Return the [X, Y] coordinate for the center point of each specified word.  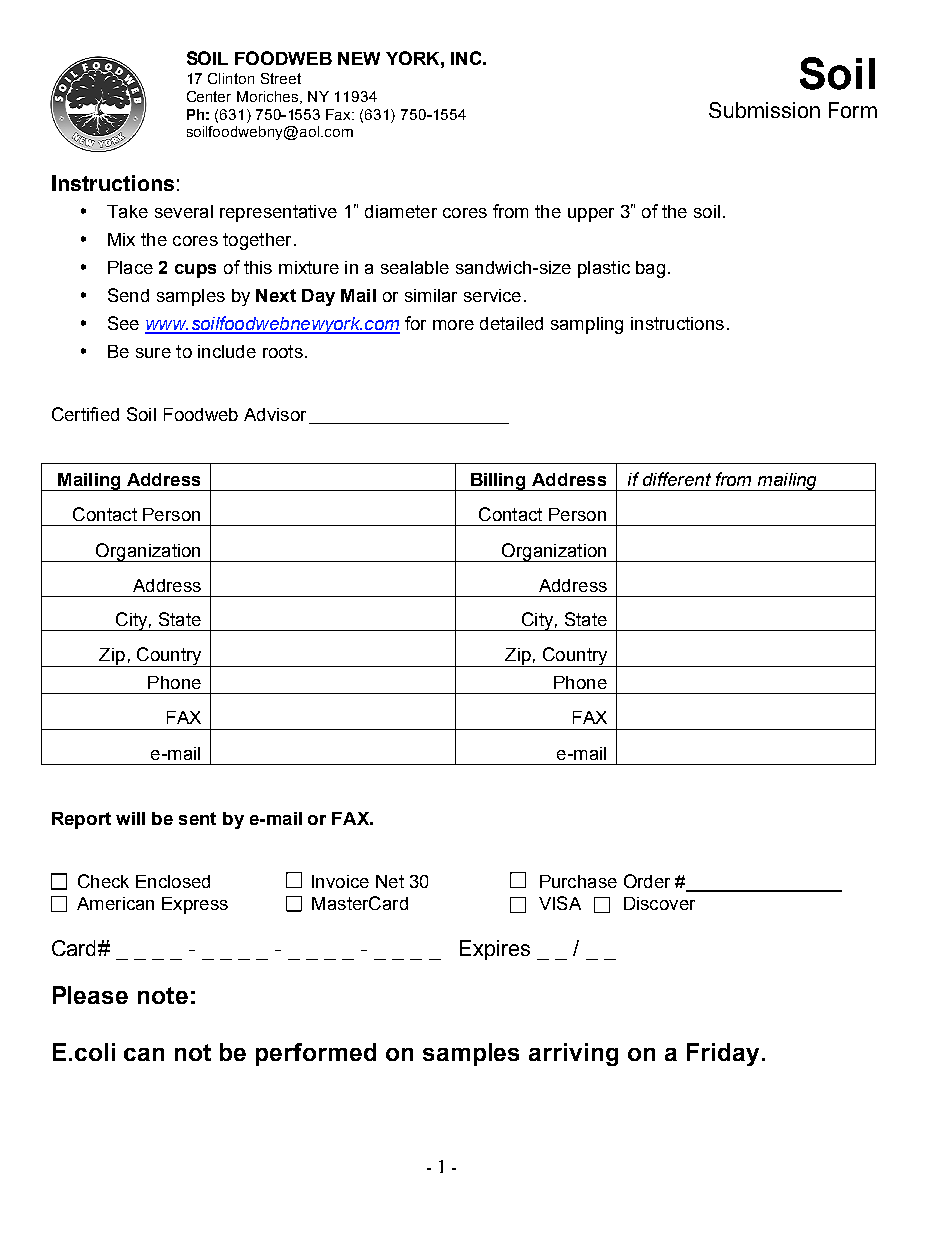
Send [128, 295]
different [677, 479]
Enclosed [173, 881]
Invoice [340, 881]
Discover [659, 903]
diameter [401, 211]
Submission [764, 110]
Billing [498, 482]
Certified [85, 414]
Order [647, 881]
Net [390, 881]
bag [650, 269]
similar [431, 295]
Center [209, 96]
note [163, 995]
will [130, 818]
